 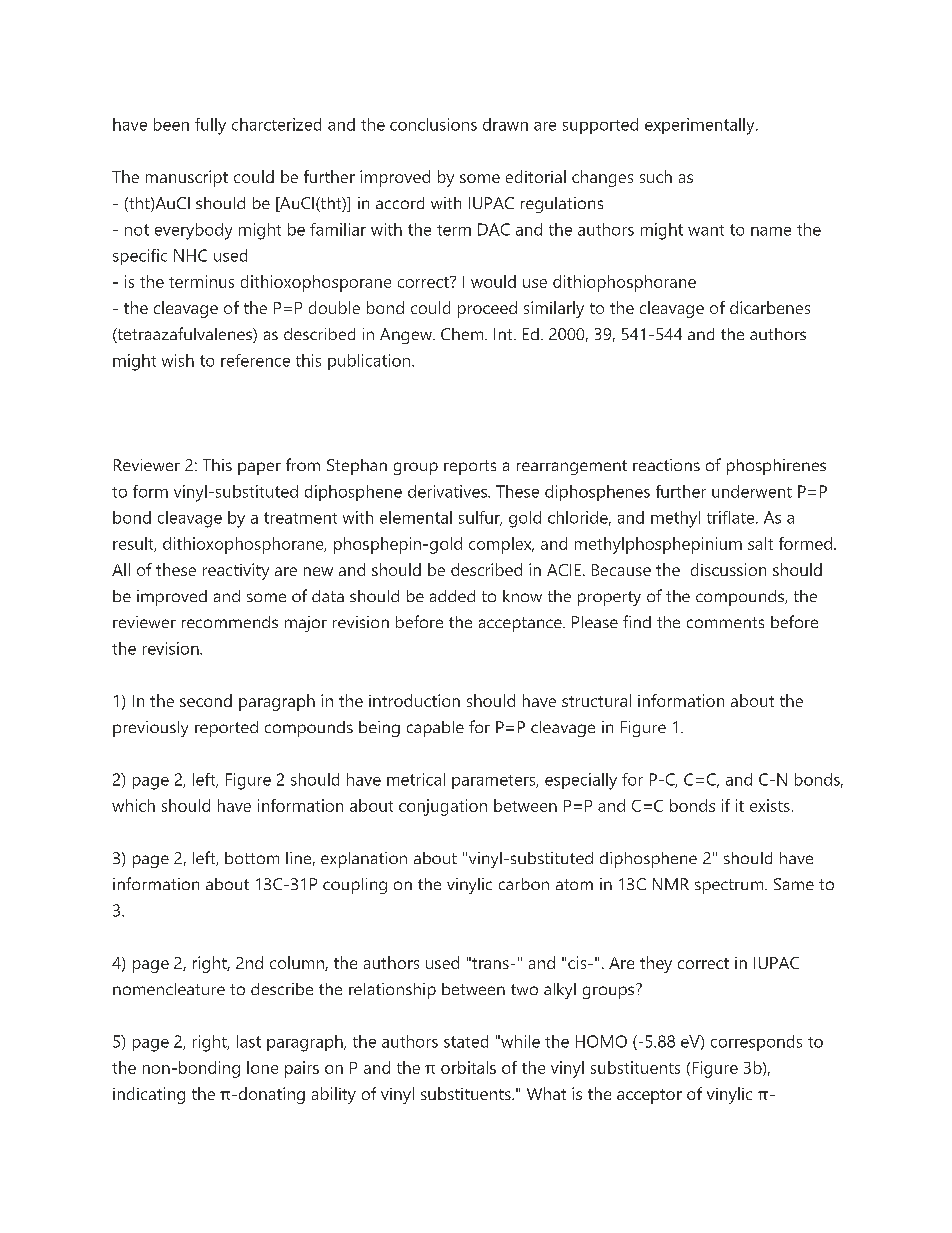 I want to click on orbitals, so click(x=468, y=1067).
